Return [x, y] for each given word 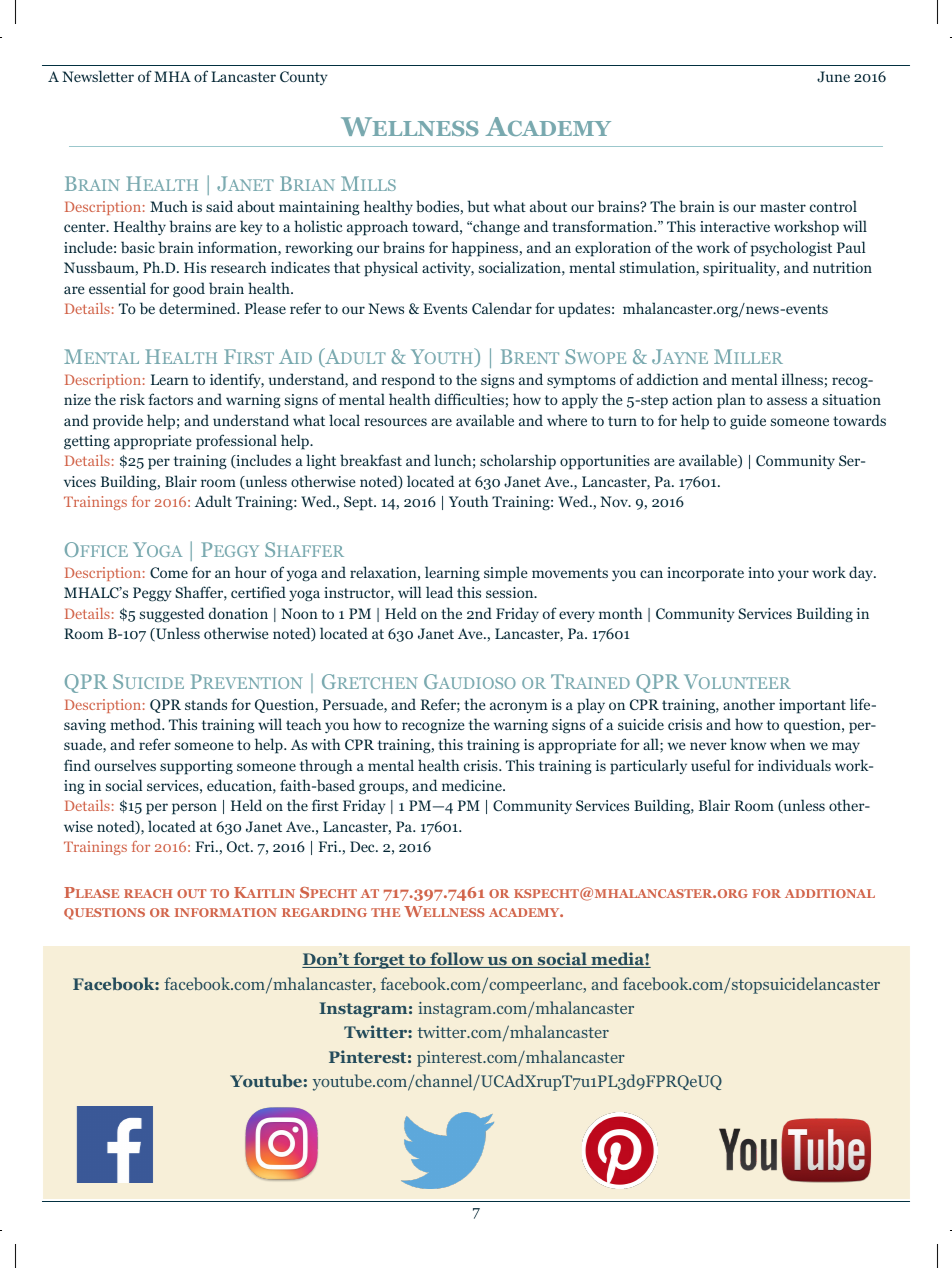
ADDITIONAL [830, 893]
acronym [518, 707]
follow [457, 960]
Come [169, 572]
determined [198, 308]
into [761, 572]
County [304, 78]
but [479, 206]
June [833, 77]
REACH [148, 893]
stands [206, 704]
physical [391, 269]
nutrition [842, 267]
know [748, 744]
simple [506, 574]
